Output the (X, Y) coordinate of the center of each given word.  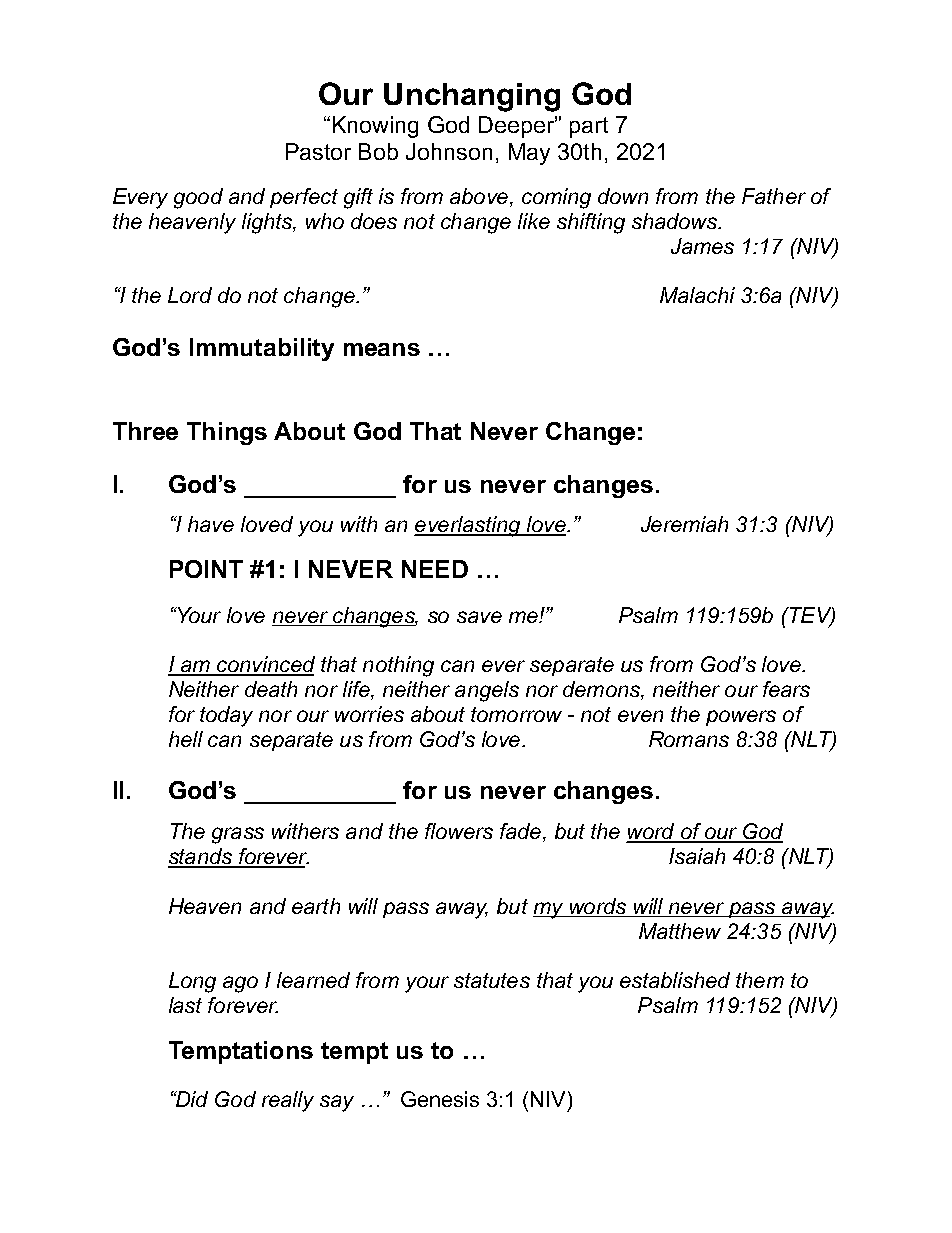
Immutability (262, 349)
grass (238, 835)
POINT (206, 569)
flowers (459, 831)
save (479, 617)
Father (774, 196)
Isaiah (697, 856)
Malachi (697, 295)
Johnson (449, 151)
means (382, 349)
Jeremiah (684, 524)
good (198, 198)
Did (191, 1099)
